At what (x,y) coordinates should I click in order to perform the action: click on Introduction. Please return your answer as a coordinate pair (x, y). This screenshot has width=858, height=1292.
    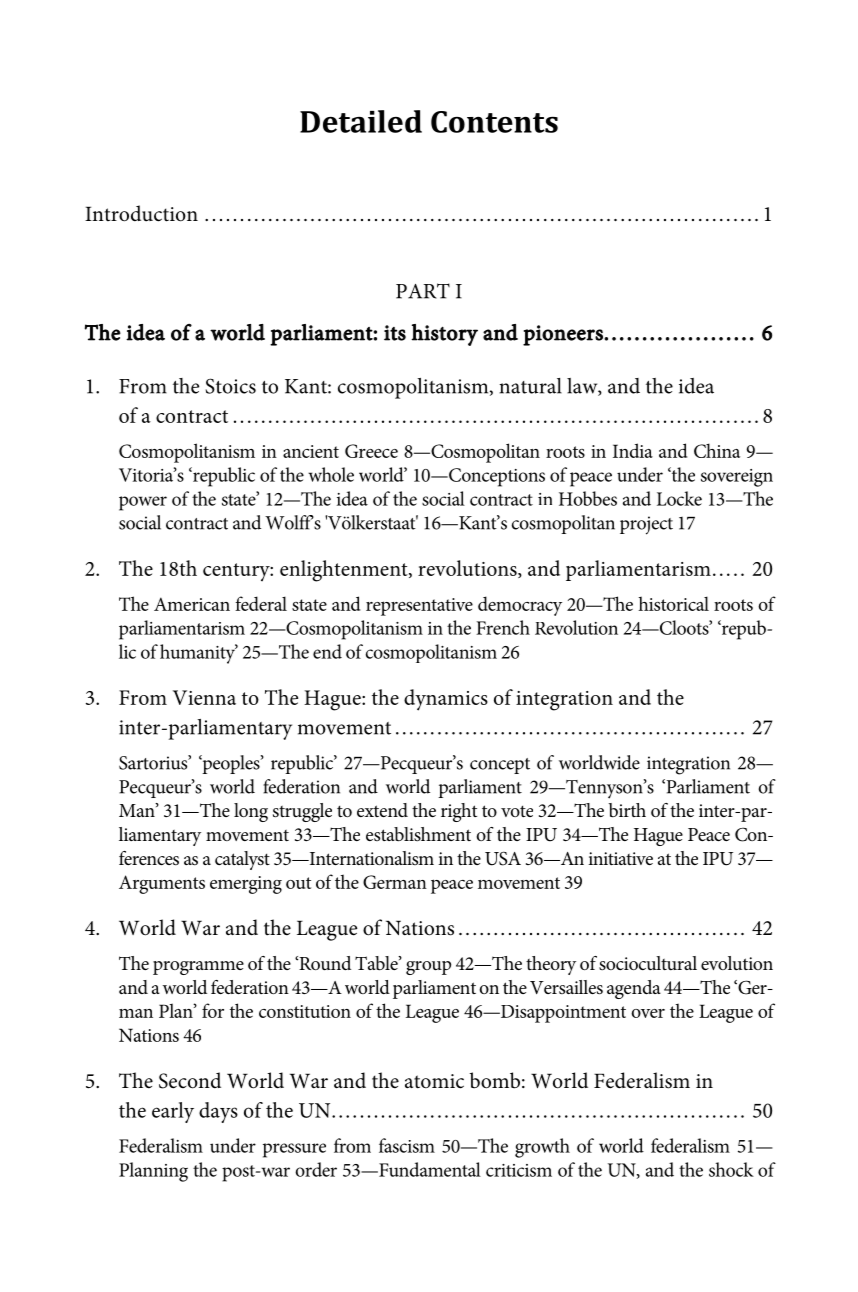
    Looking at the image, I should click on (141, 213).
